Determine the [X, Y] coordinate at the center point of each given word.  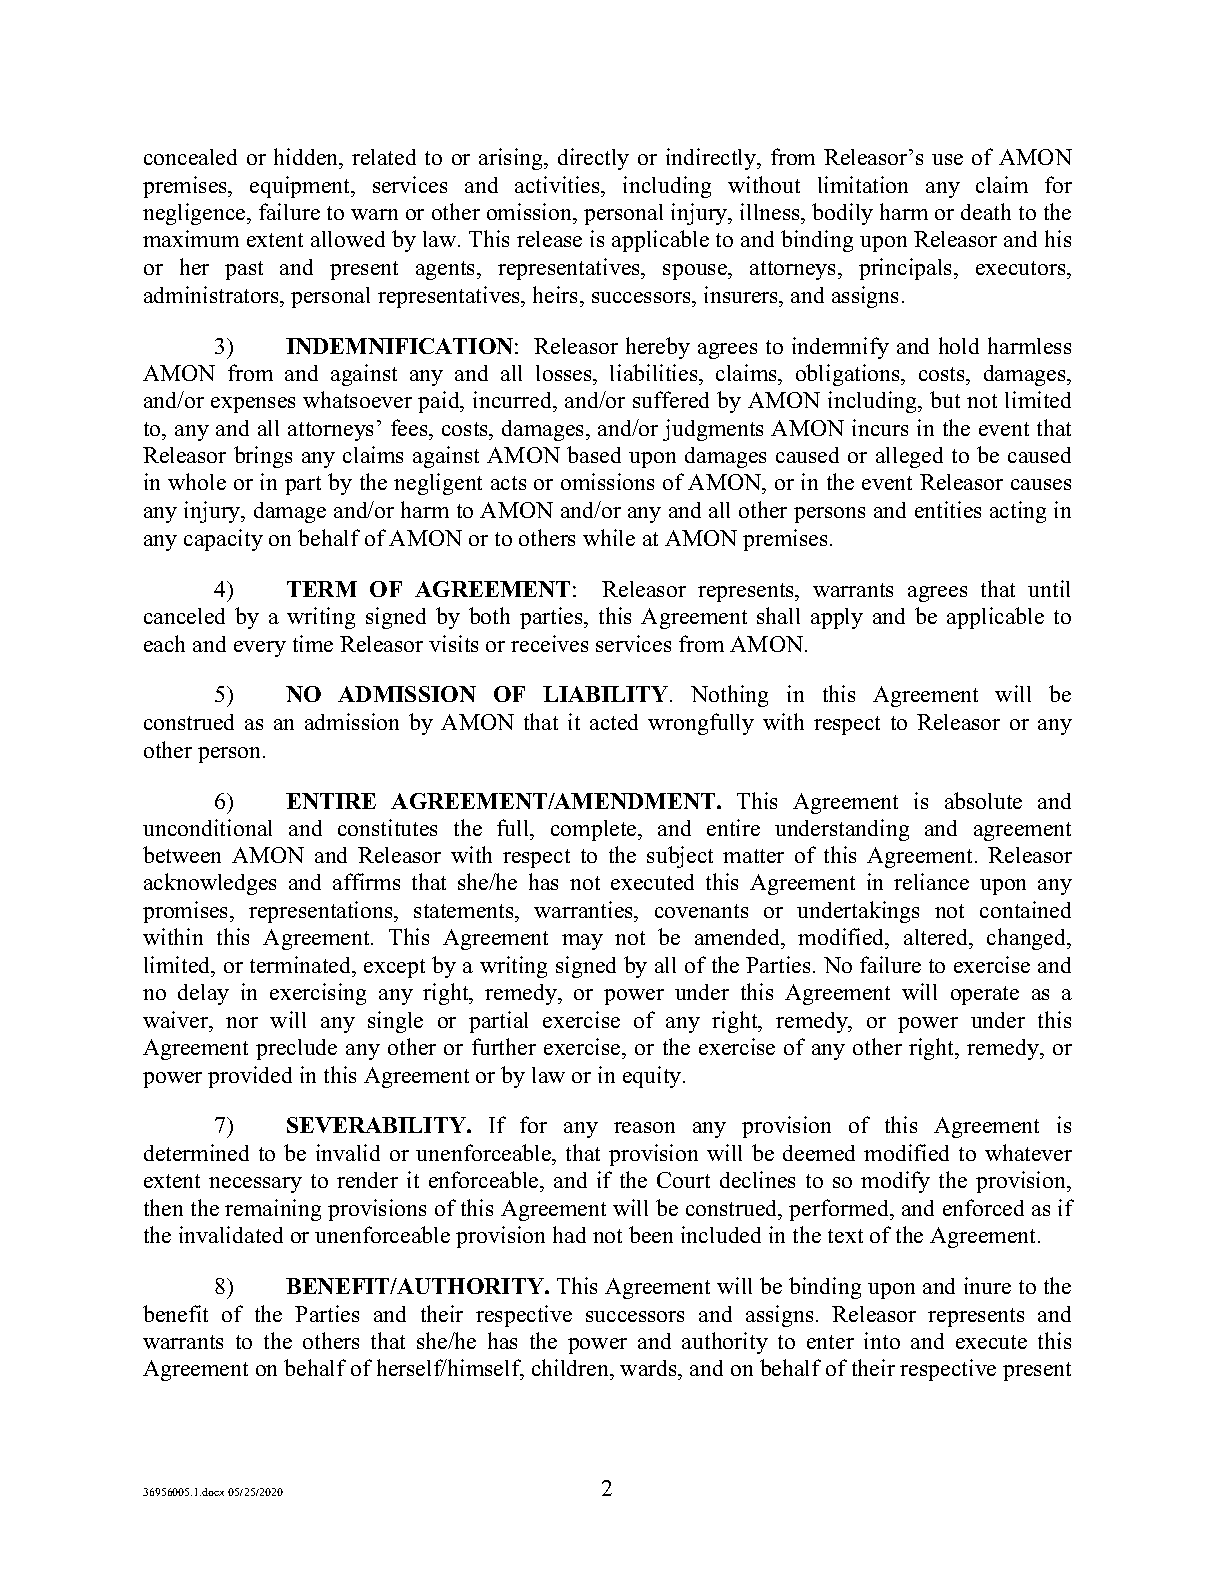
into [882, 1340]
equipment [301, 187]
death [986, 211]
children [571, 1369]
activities [558, 184]
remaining [273, 1210]
